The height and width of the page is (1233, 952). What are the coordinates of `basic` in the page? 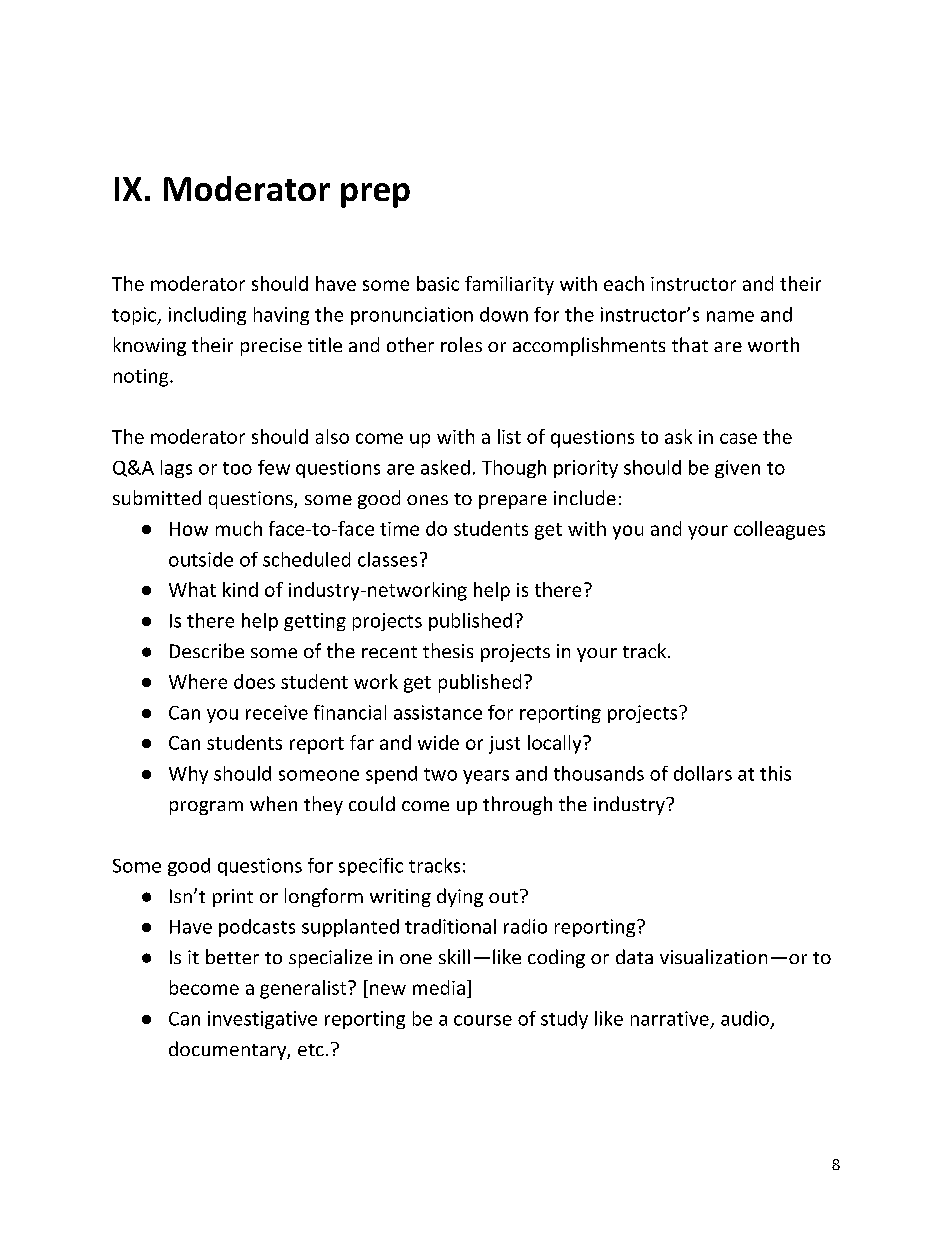 It's located at (438, 283).
